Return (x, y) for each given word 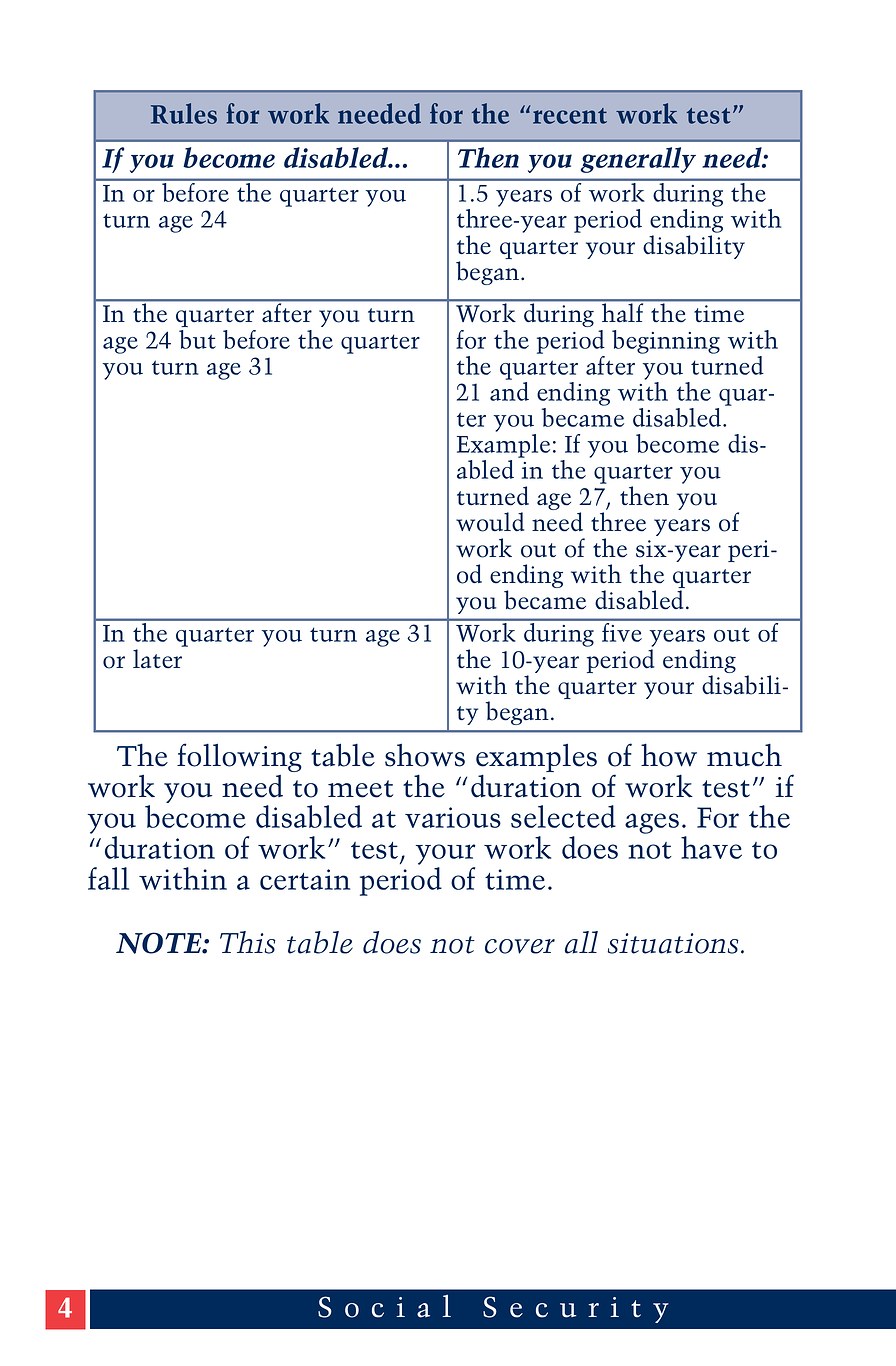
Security (576, 1309)
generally (638, 160)
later (157, 659)
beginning (666, 342)
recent (570, 116)
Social (384, 1306)
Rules (184, 113)
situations (673, 943)
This (248, 942)
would (490, 522)
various (453, 817)
